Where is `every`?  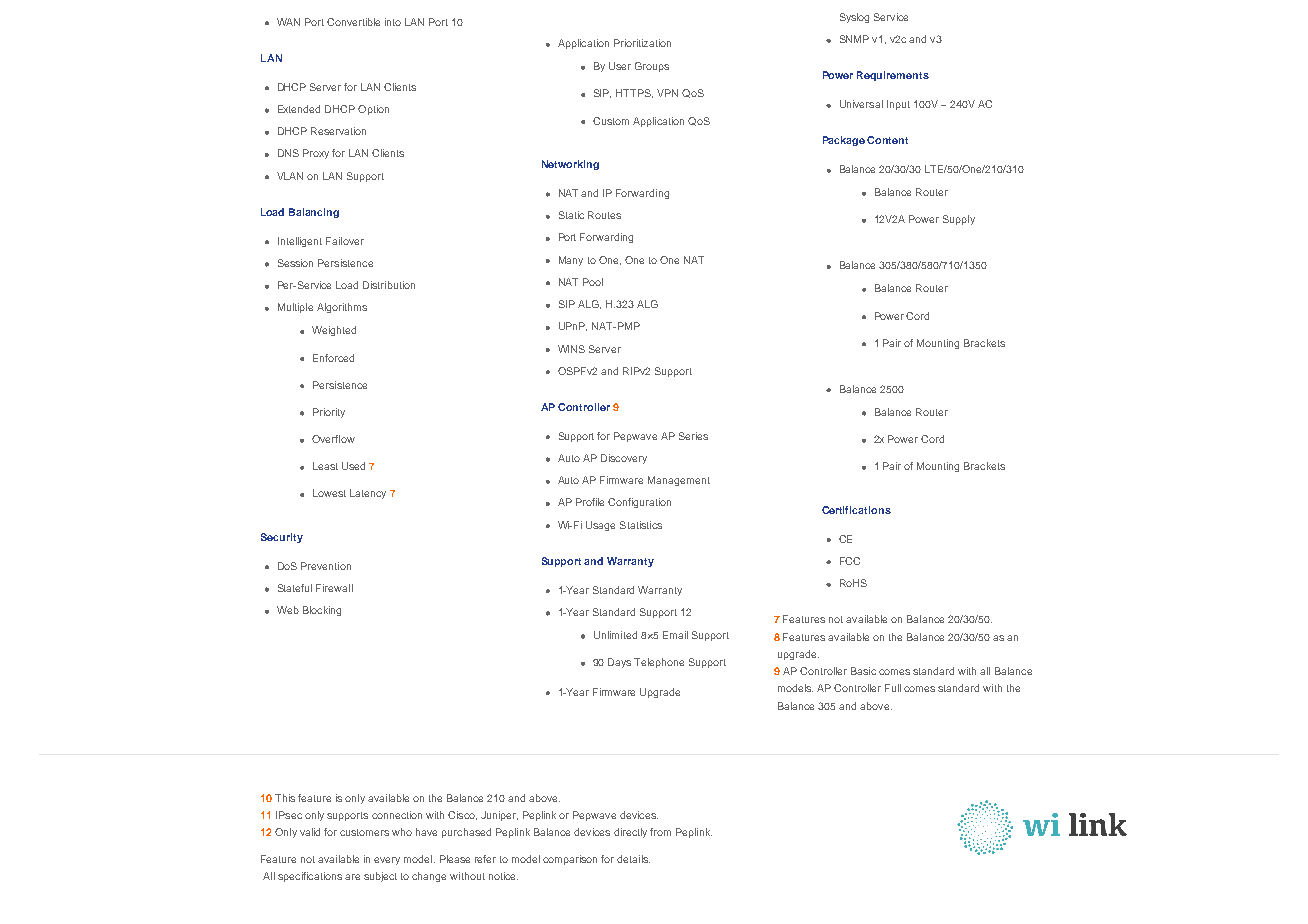 every is located at coordinates (387, 861).
